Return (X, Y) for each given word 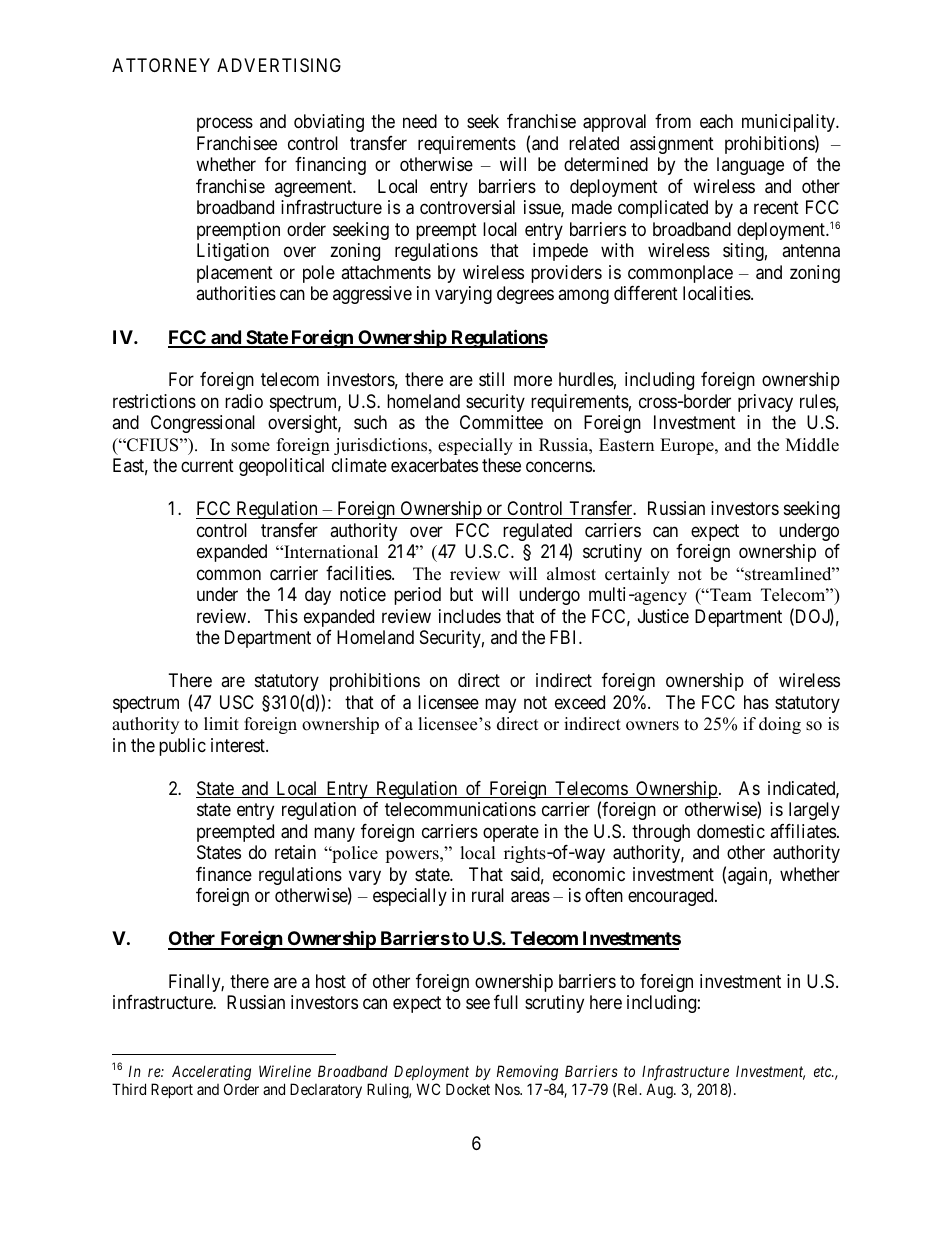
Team (730, 595)
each (716, 121)
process (225, 125)
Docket (468, 1089)
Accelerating (211, 1073)
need (420, 121)
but (461, 594)
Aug (660, 1091)
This (281, 616)
